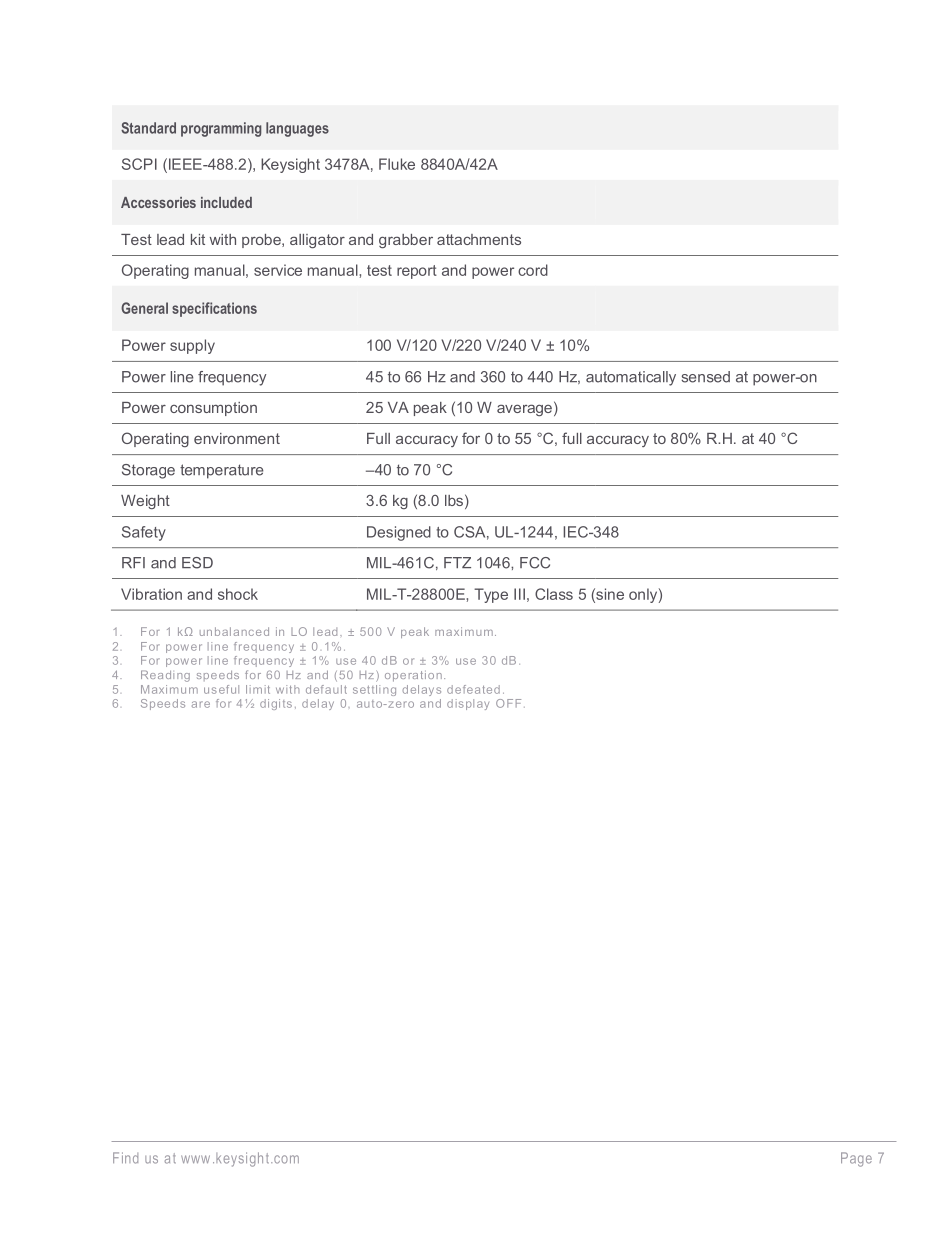 The width and height of the page is (952, 1233). I want to click on sensed, so click(705, 377).
